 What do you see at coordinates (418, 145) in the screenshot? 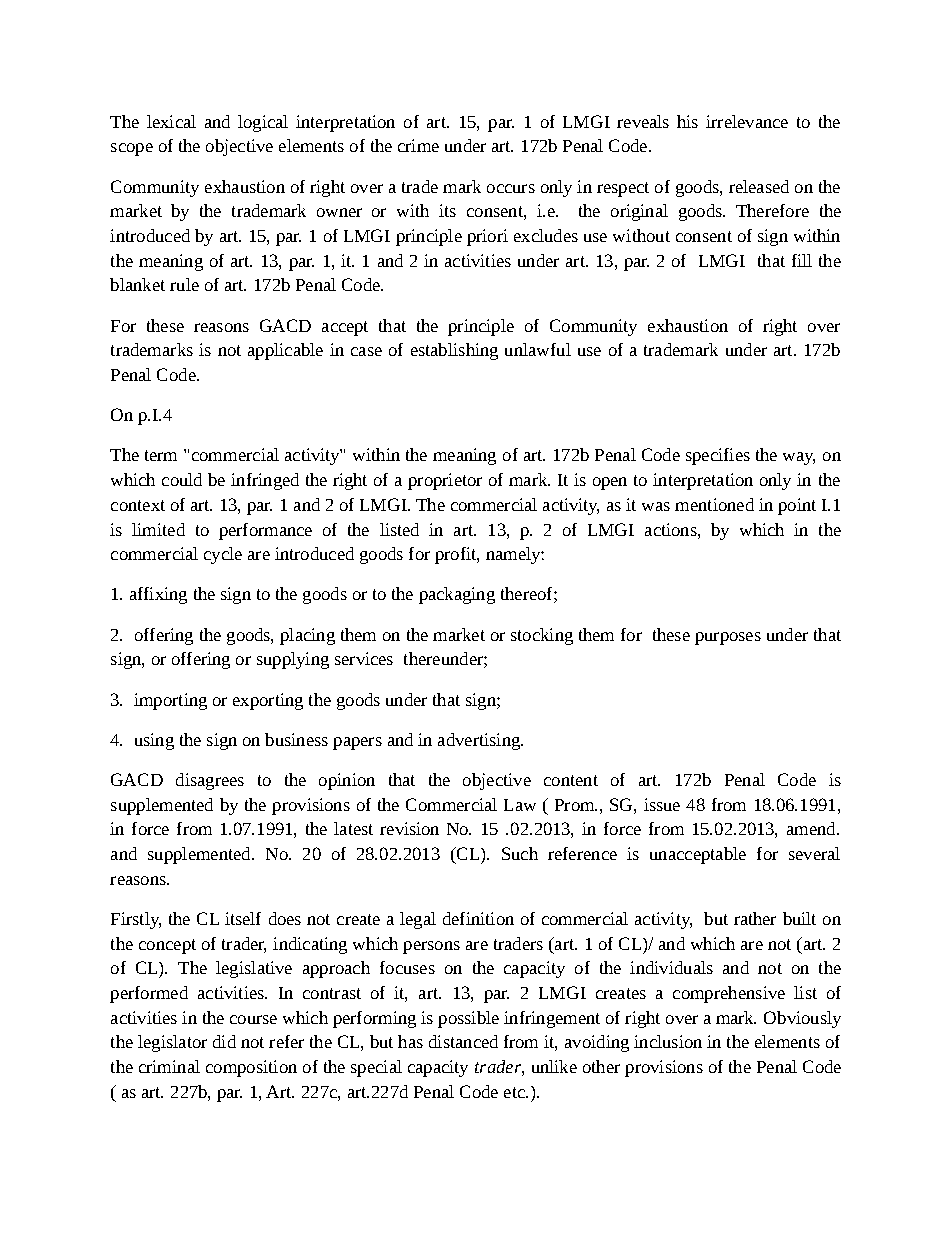
I see `crime` at bounding box center [418, 145].
